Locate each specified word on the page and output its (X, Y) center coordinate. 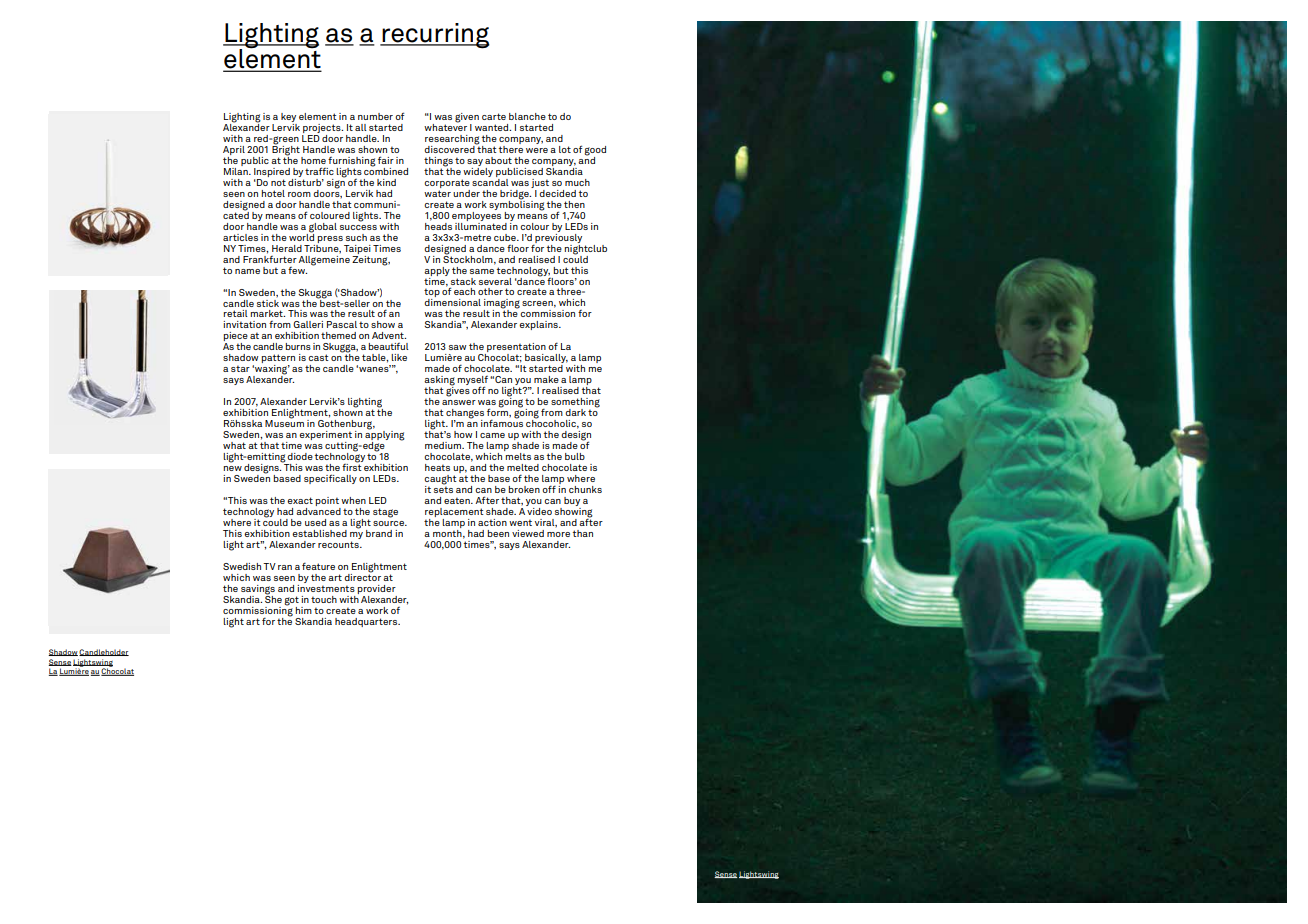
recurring (435, 36)
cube (506, 237)
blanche (527, 116)
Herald (287, 248)
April (234, 150)
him (303, 610)
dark (575, 412)
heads (438, 225)
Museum (284, 422)
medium (444, 445)
